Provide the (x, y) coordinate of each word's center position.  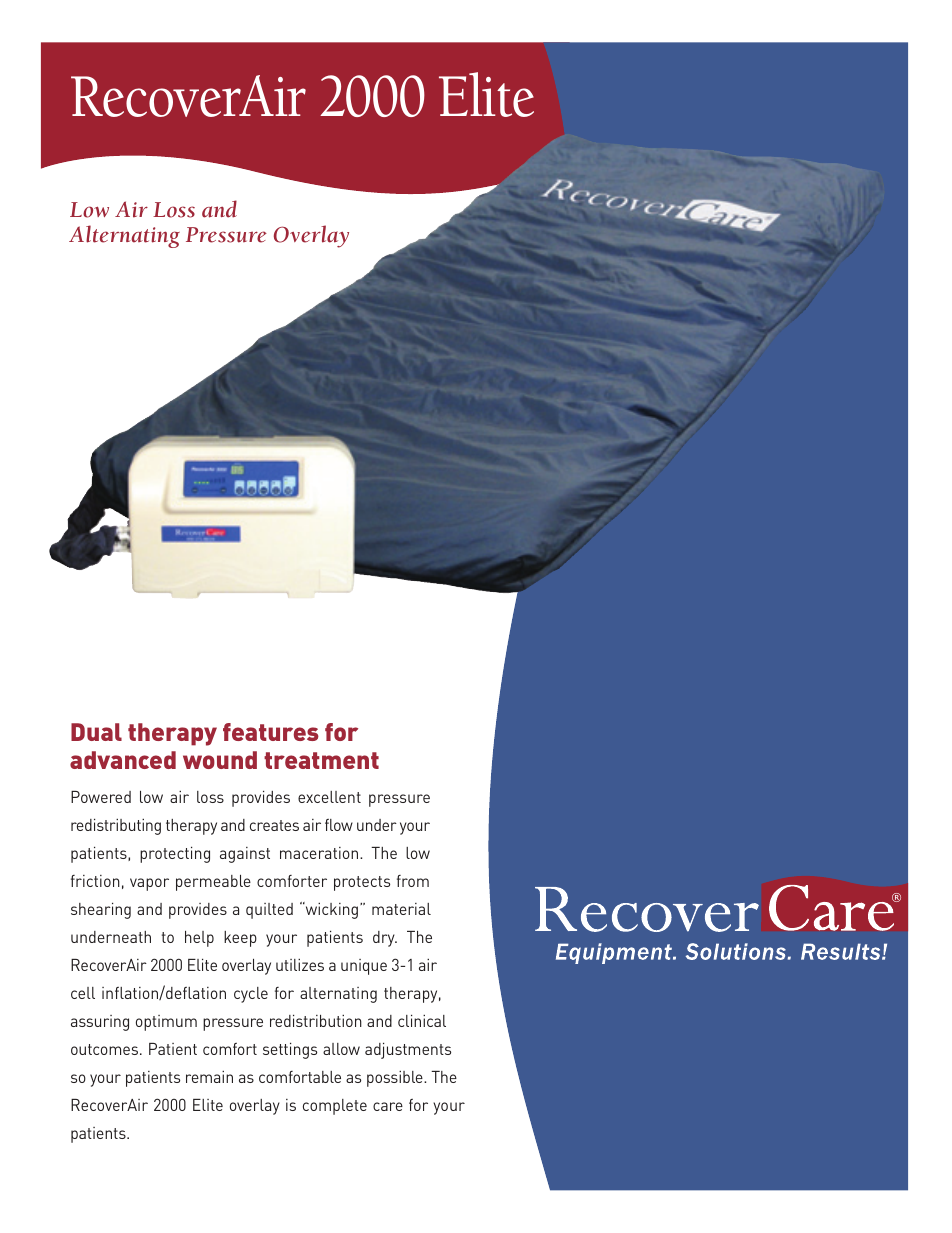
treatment (321, 760)
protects (362, 883)
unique (364, 967)
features (271, 732)
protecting (175, 854)
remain (209, 1077)
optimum (166, 1023)
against (245, 855)
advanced (123, 760)
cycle (251, 995)
